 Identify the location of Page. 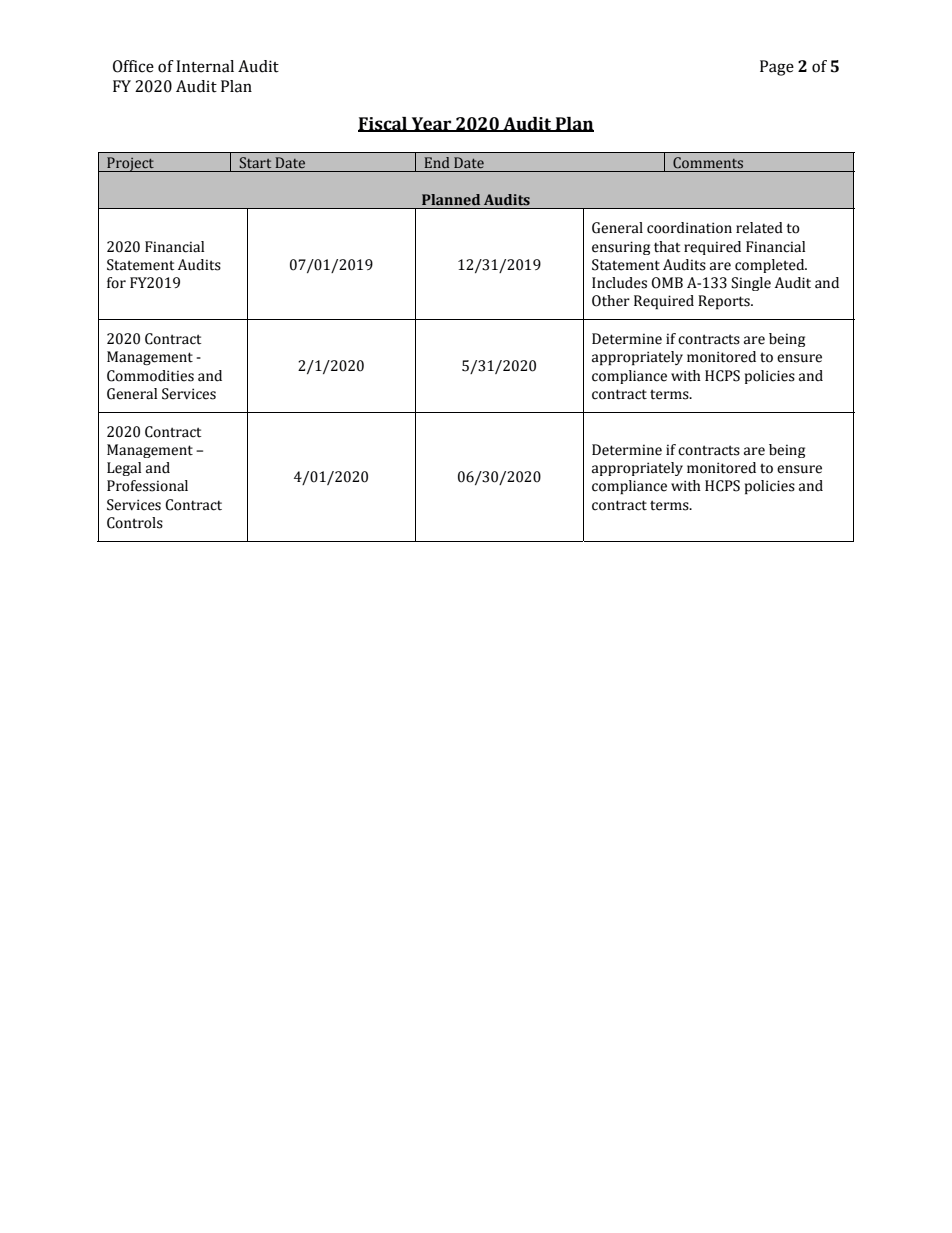
(777, 68).
